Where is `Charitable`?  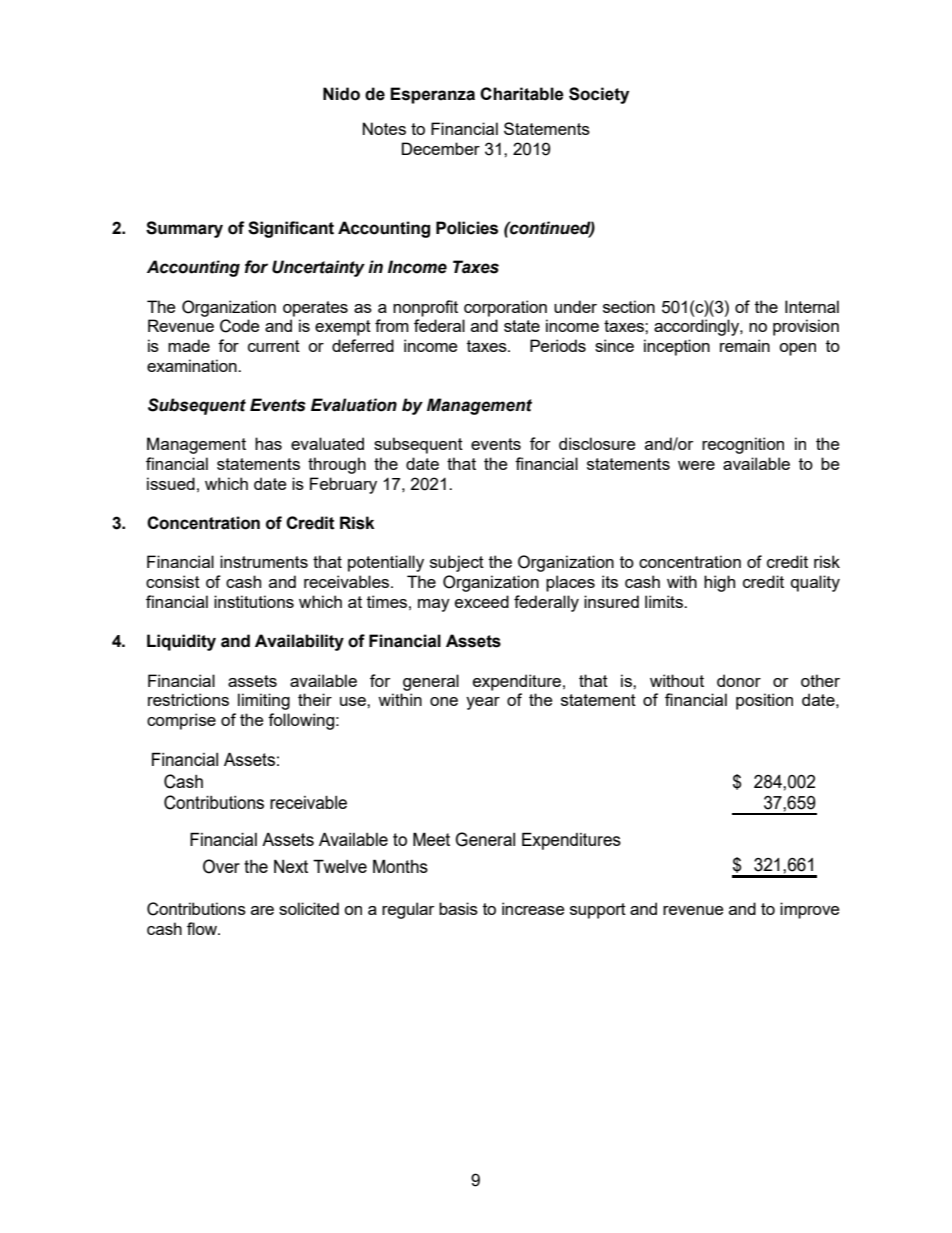
Charitable is located at coordinates (522, 94).
